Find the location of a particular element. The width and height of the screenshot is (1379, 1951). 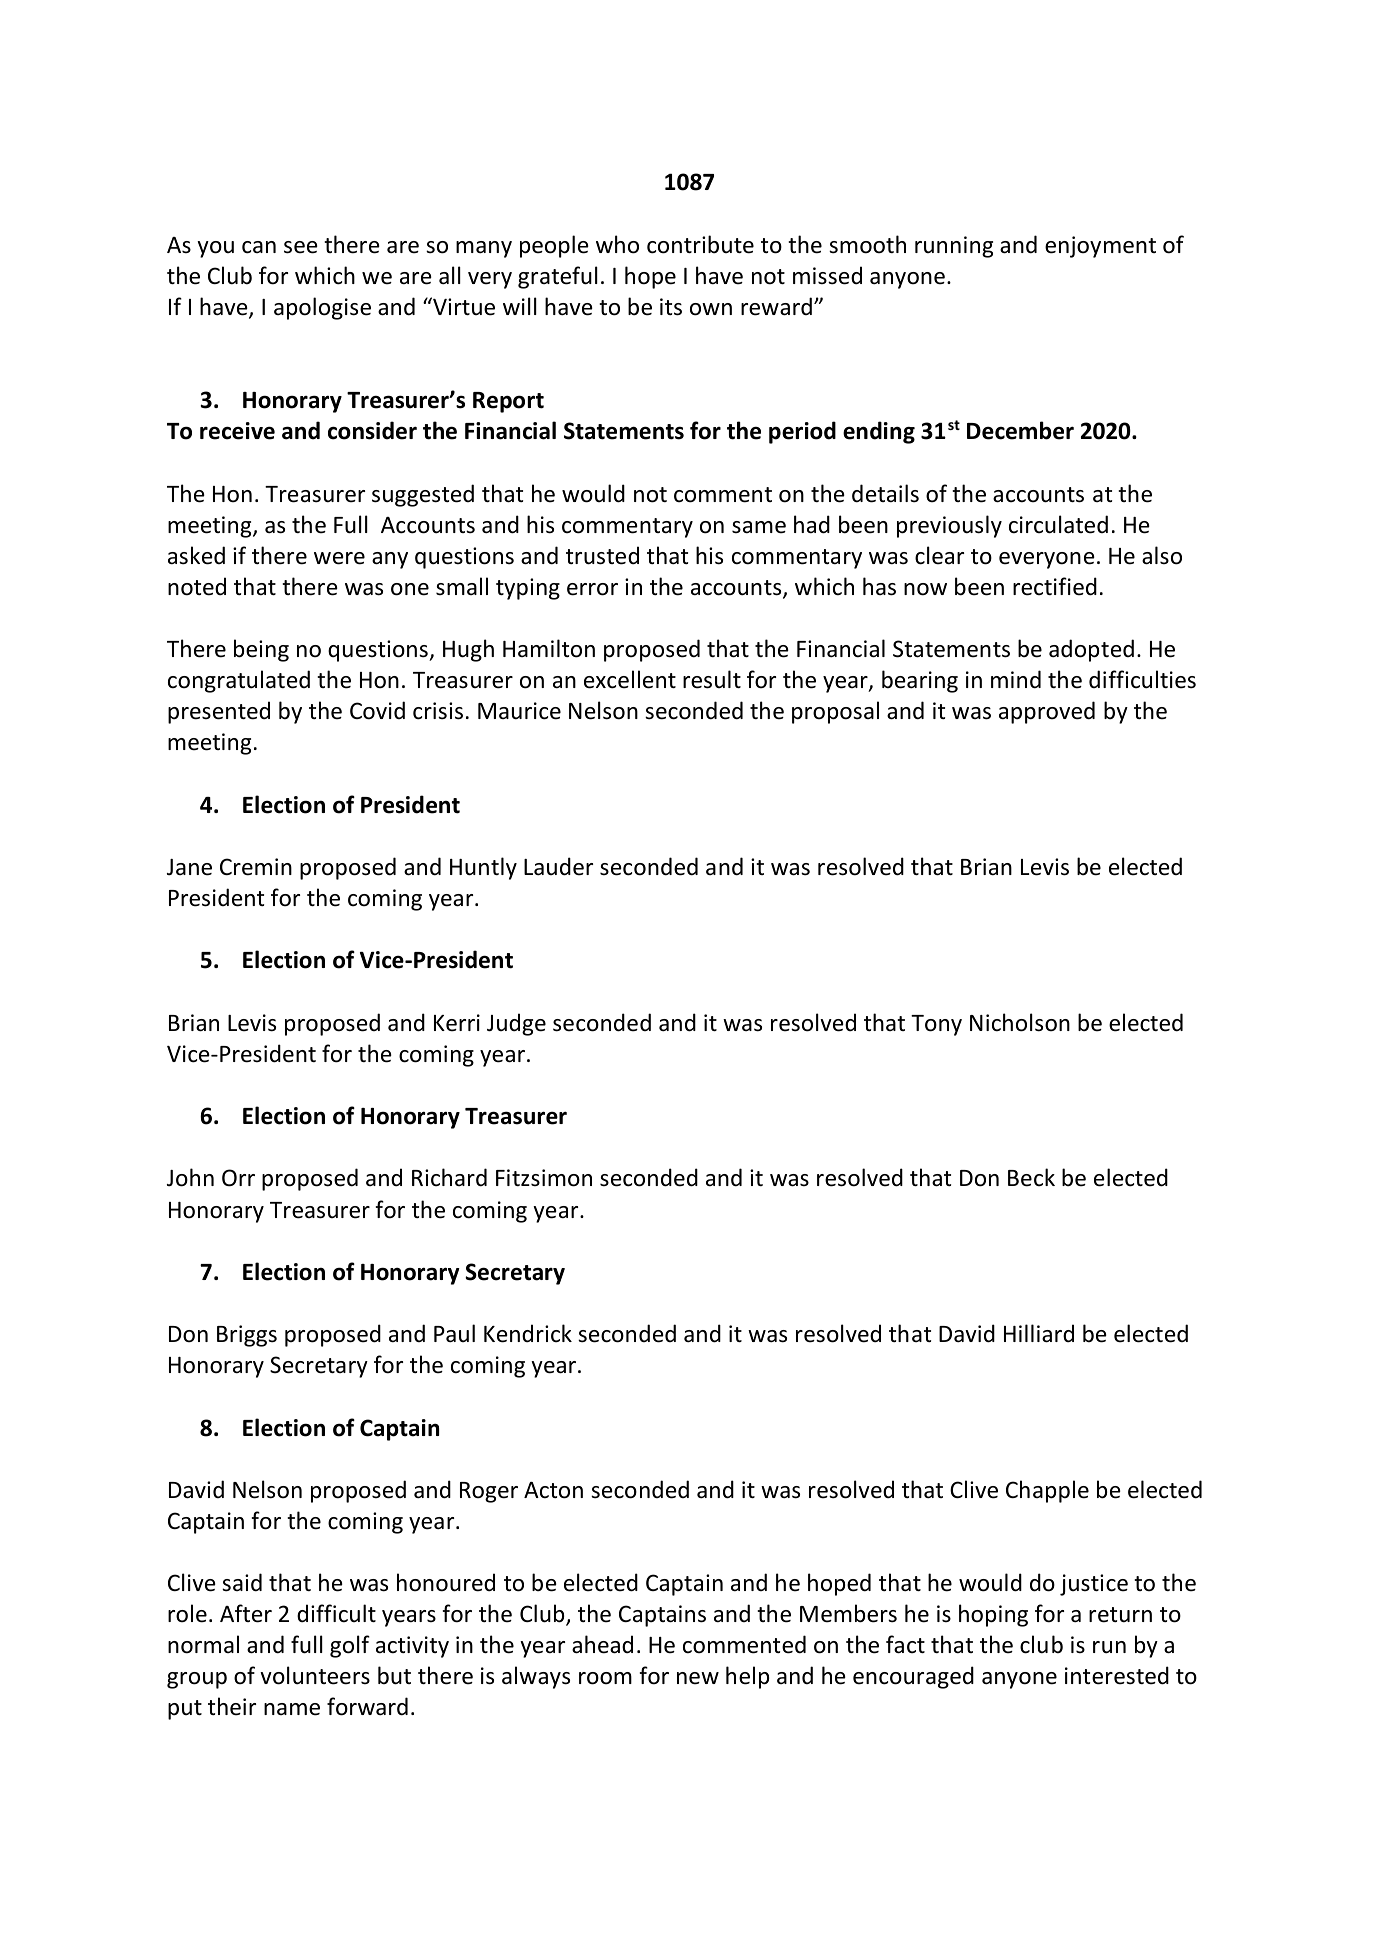

result is located at coordinates (712, 679).
